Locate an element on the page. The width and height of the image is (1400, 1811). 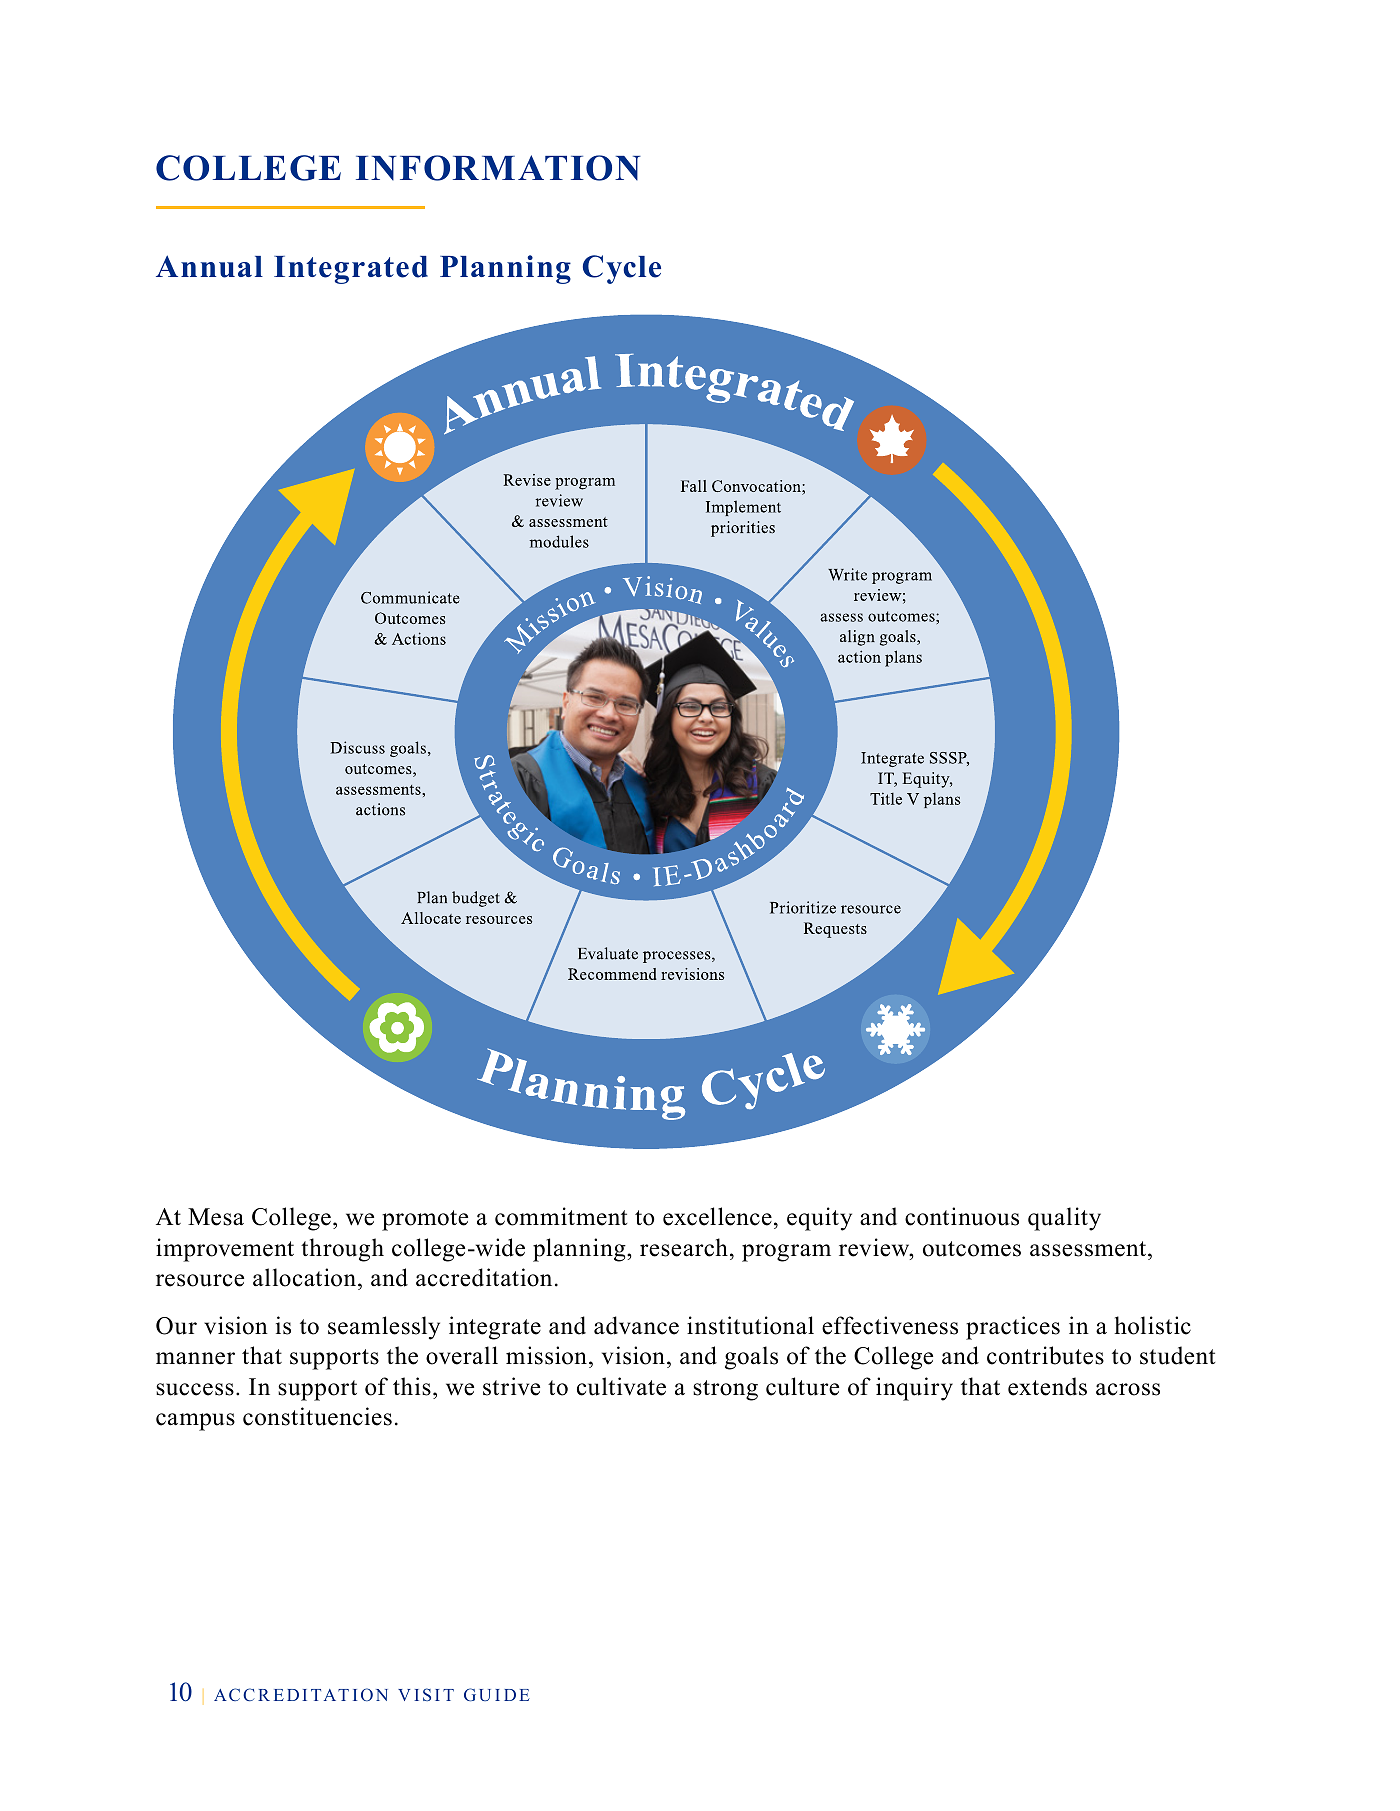
Mesa is located at coordinates (216, 1217).
